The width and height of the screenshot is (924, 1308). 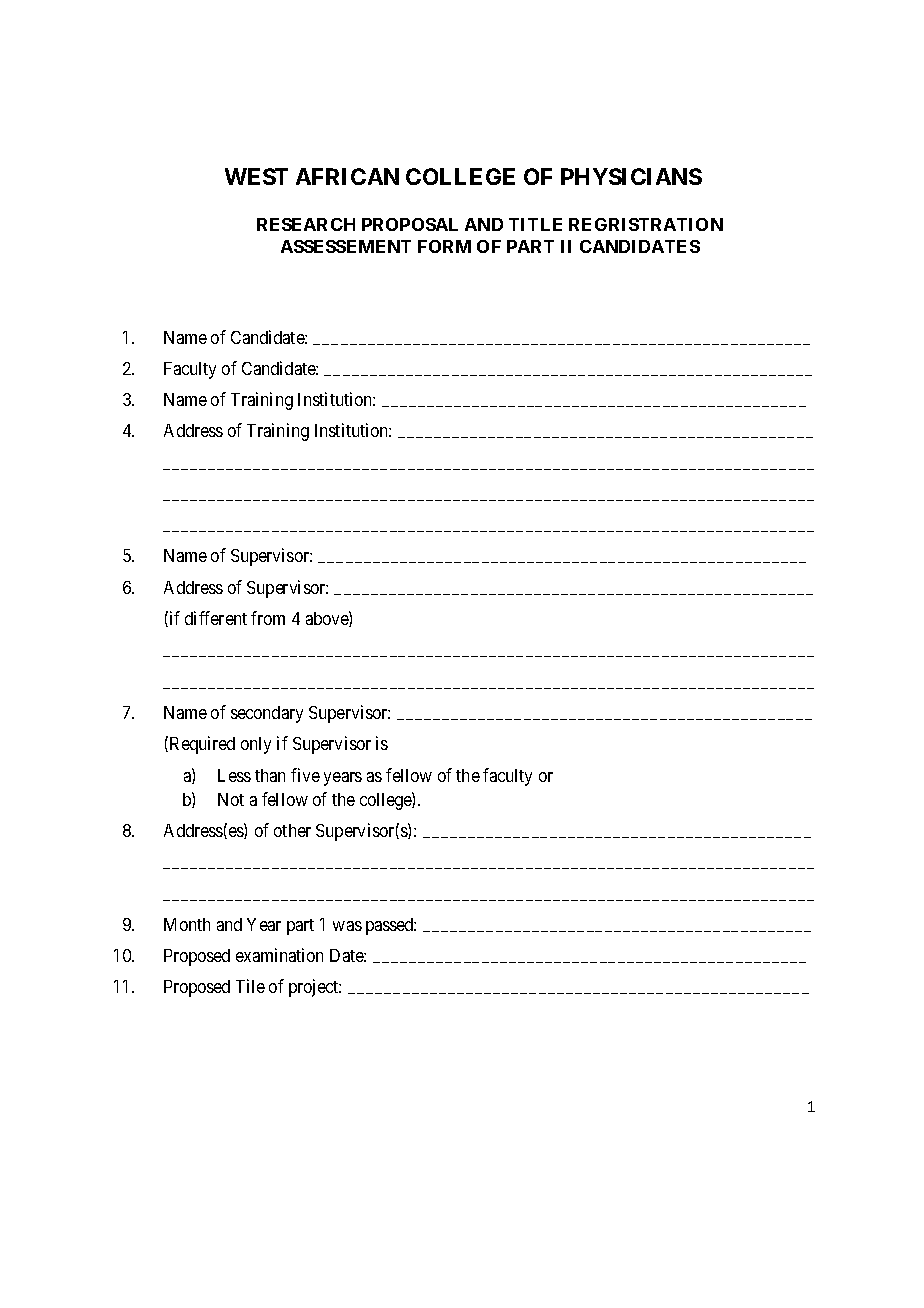 I want to click on examination, so click(x=279, y=955).
